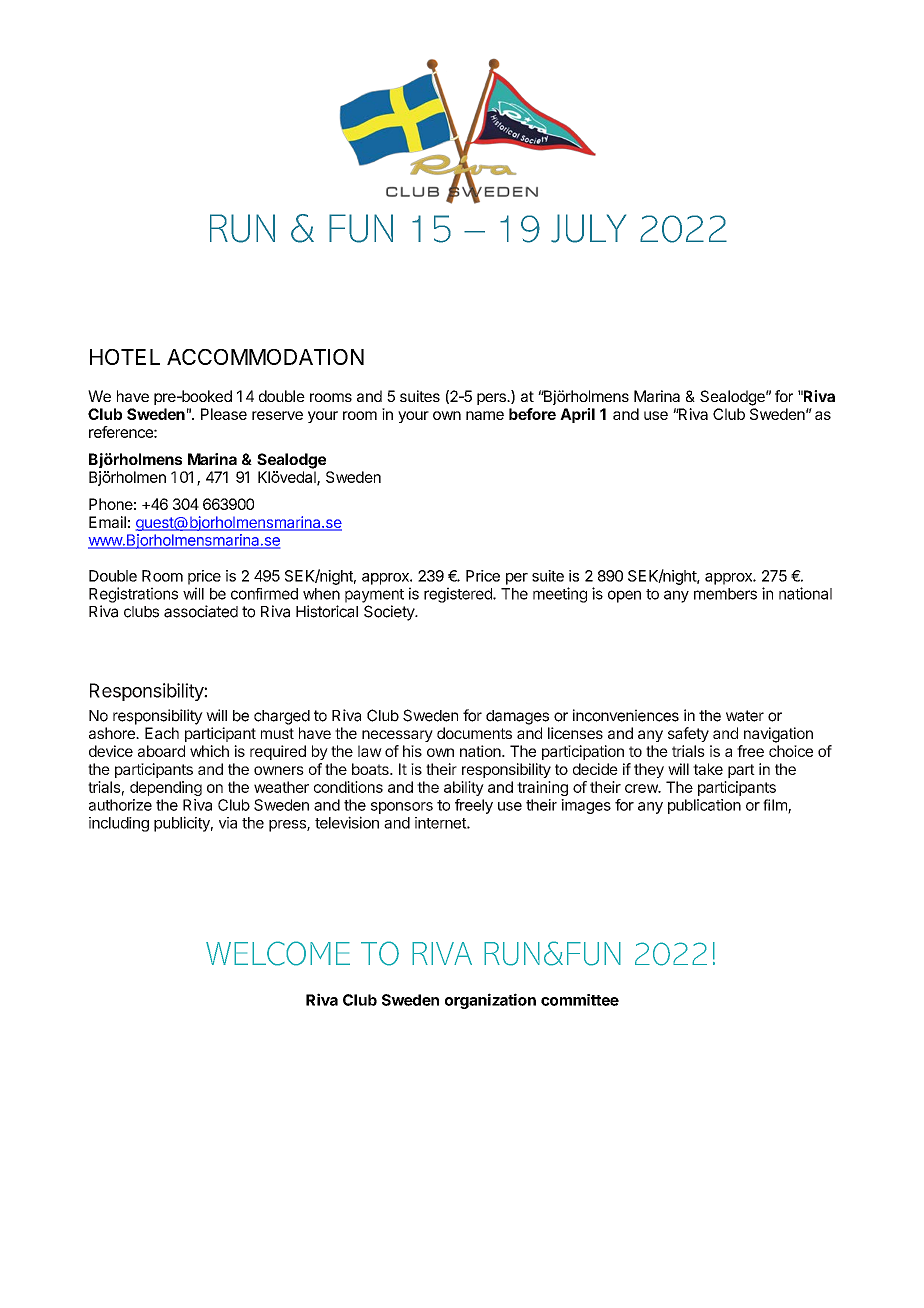 The image size is (924, 1308). I want to click on documents, so click(474, 733).
